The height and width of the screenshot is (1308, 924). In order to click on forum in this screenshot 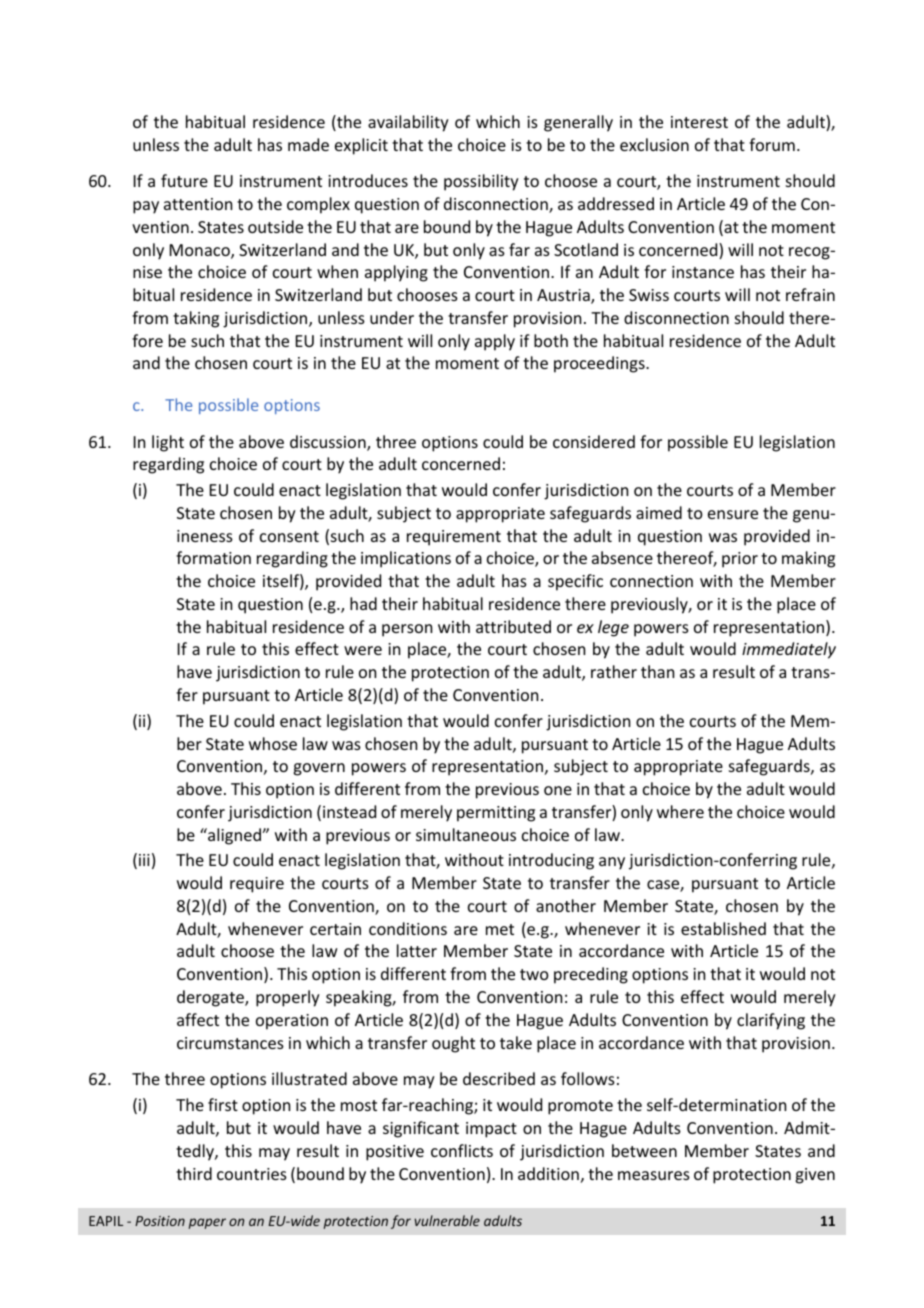, I will do `click(772, 144)`.
